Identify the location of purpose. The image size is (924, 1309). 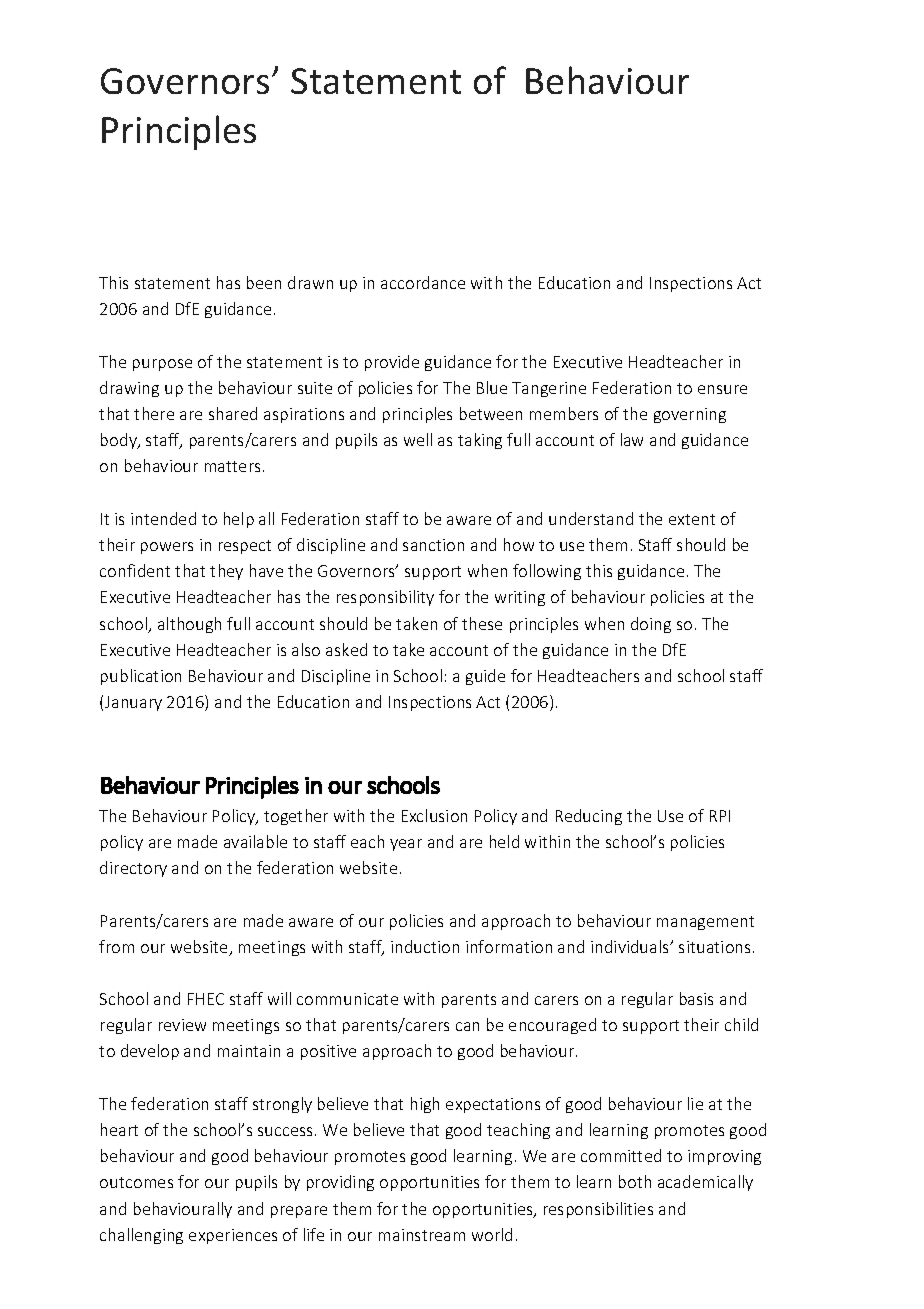
(162, 365).
